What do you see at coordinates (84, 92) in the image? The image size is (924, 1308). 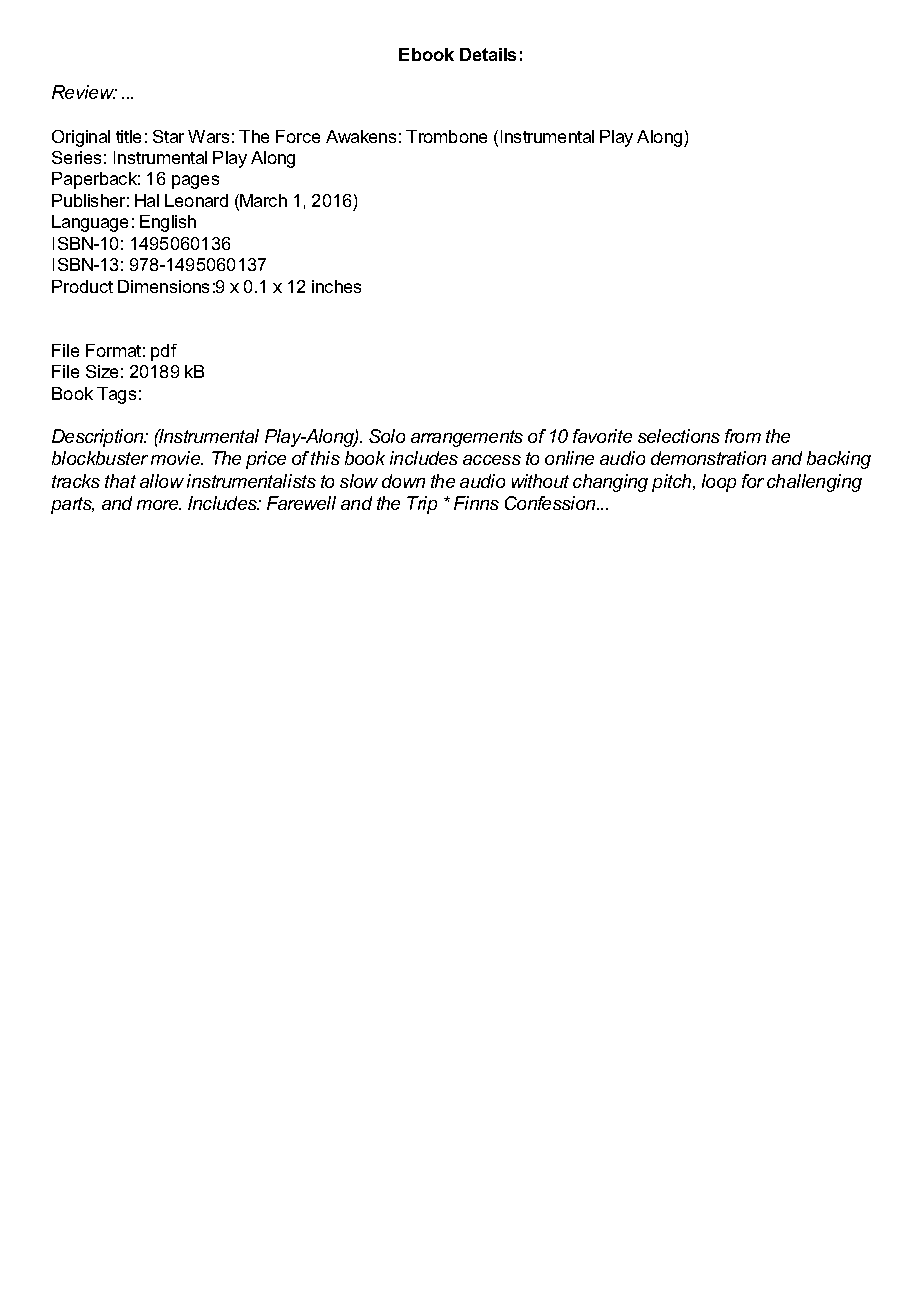 I see `Review` at bounding box center [84, 92].
